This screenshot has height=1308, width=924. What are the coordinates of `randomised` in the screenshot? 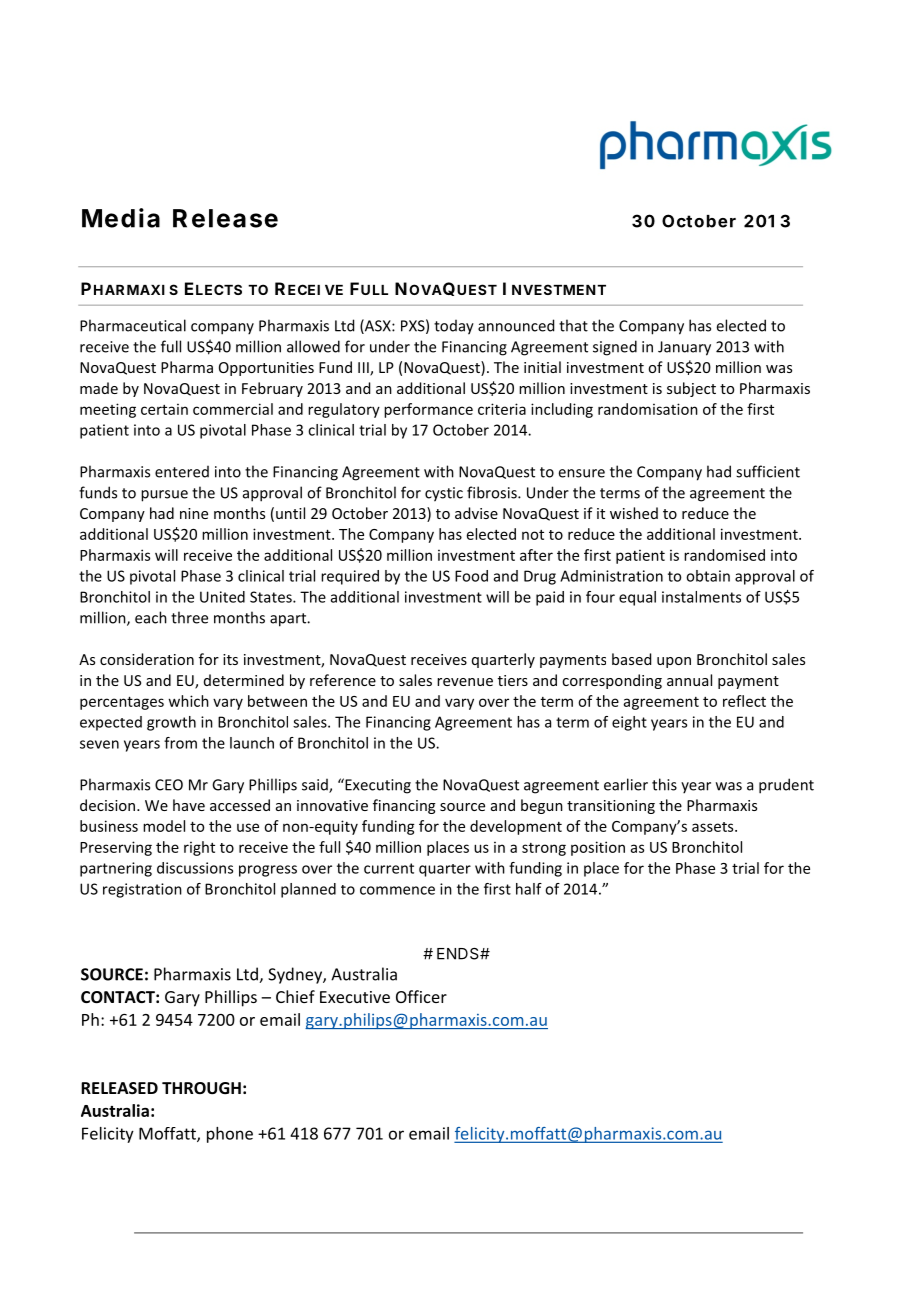 It's located at (724, 555).
